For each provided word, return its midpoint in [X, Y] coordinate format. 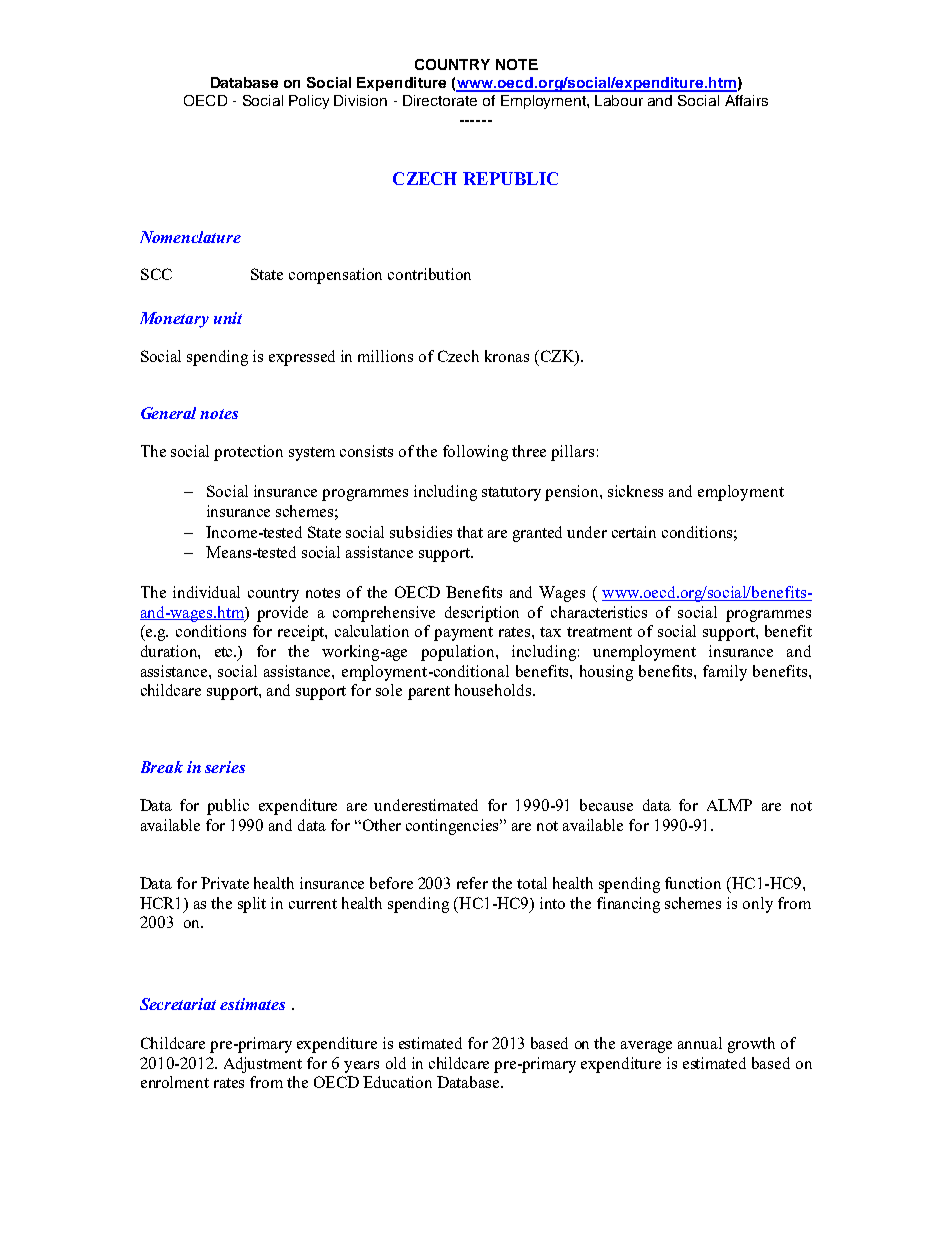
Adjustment [263, 1065]
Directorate [440, 100]
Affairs [746, 100]
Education [397, 1082]
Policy [309, 102]
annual [700, 1043]
